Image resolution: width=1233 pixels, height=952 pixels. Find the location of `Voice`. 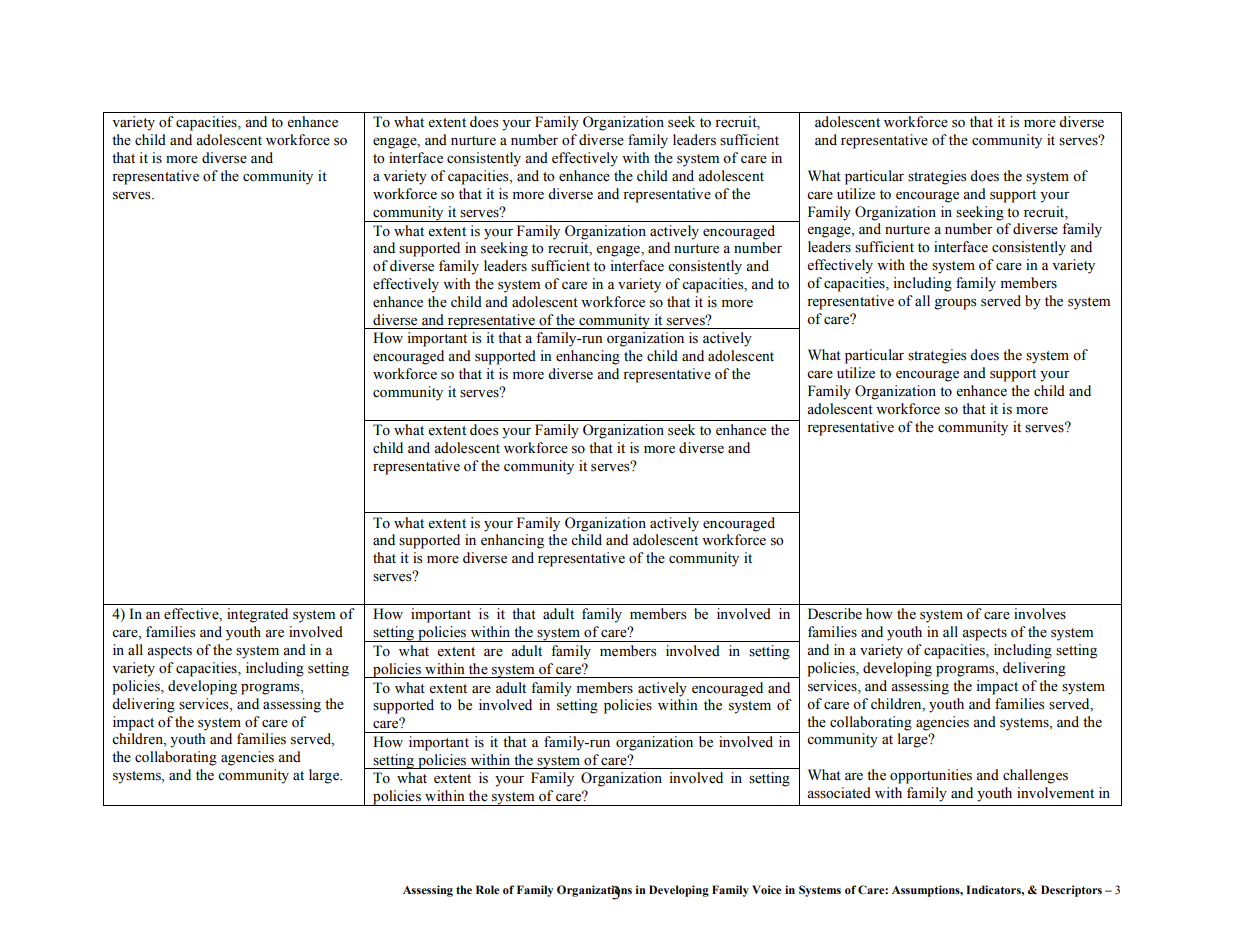

Voice is located at coordinates (767, 889).
